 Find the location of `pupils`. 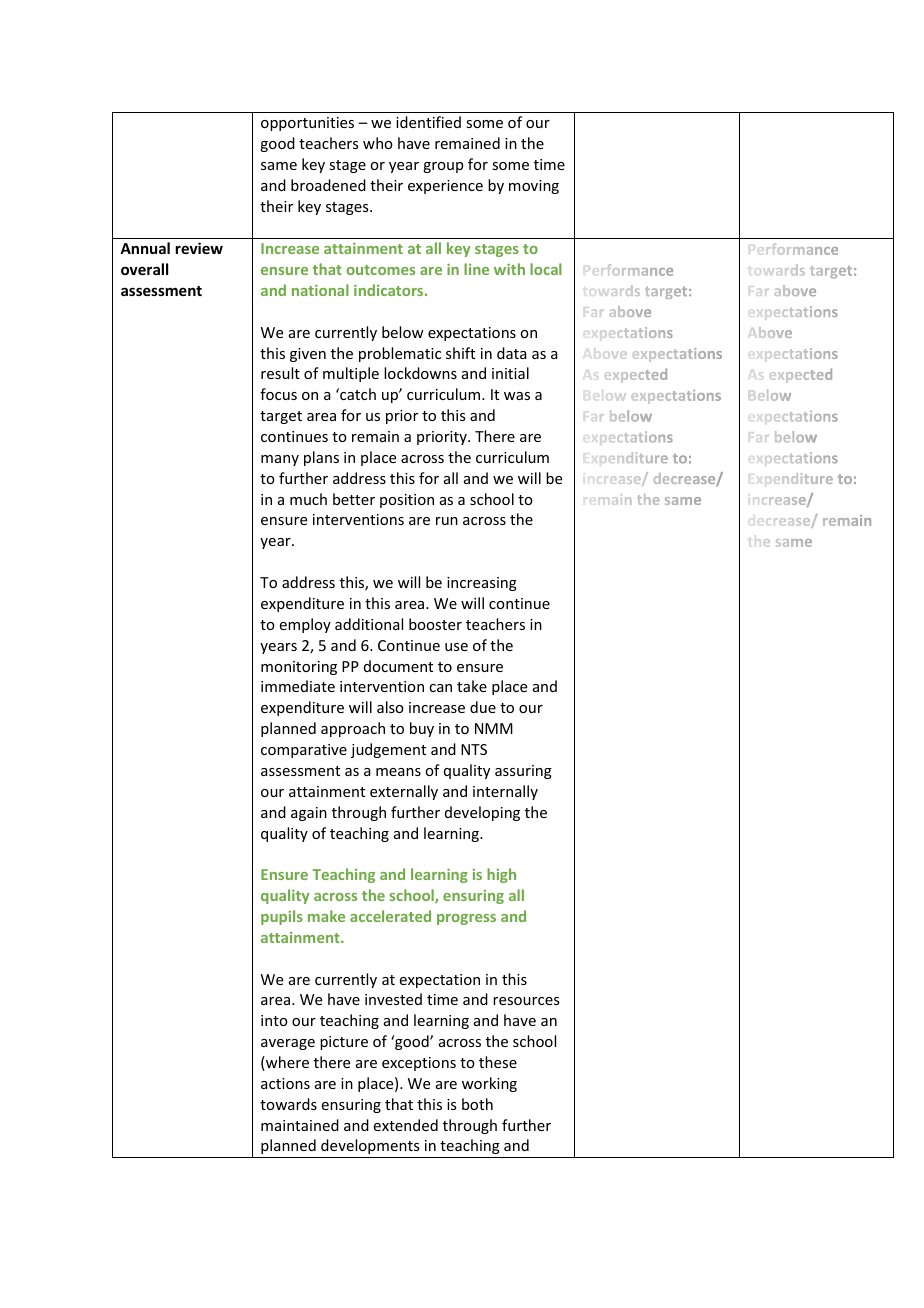

pupils is located at coordinates (282, 917).
